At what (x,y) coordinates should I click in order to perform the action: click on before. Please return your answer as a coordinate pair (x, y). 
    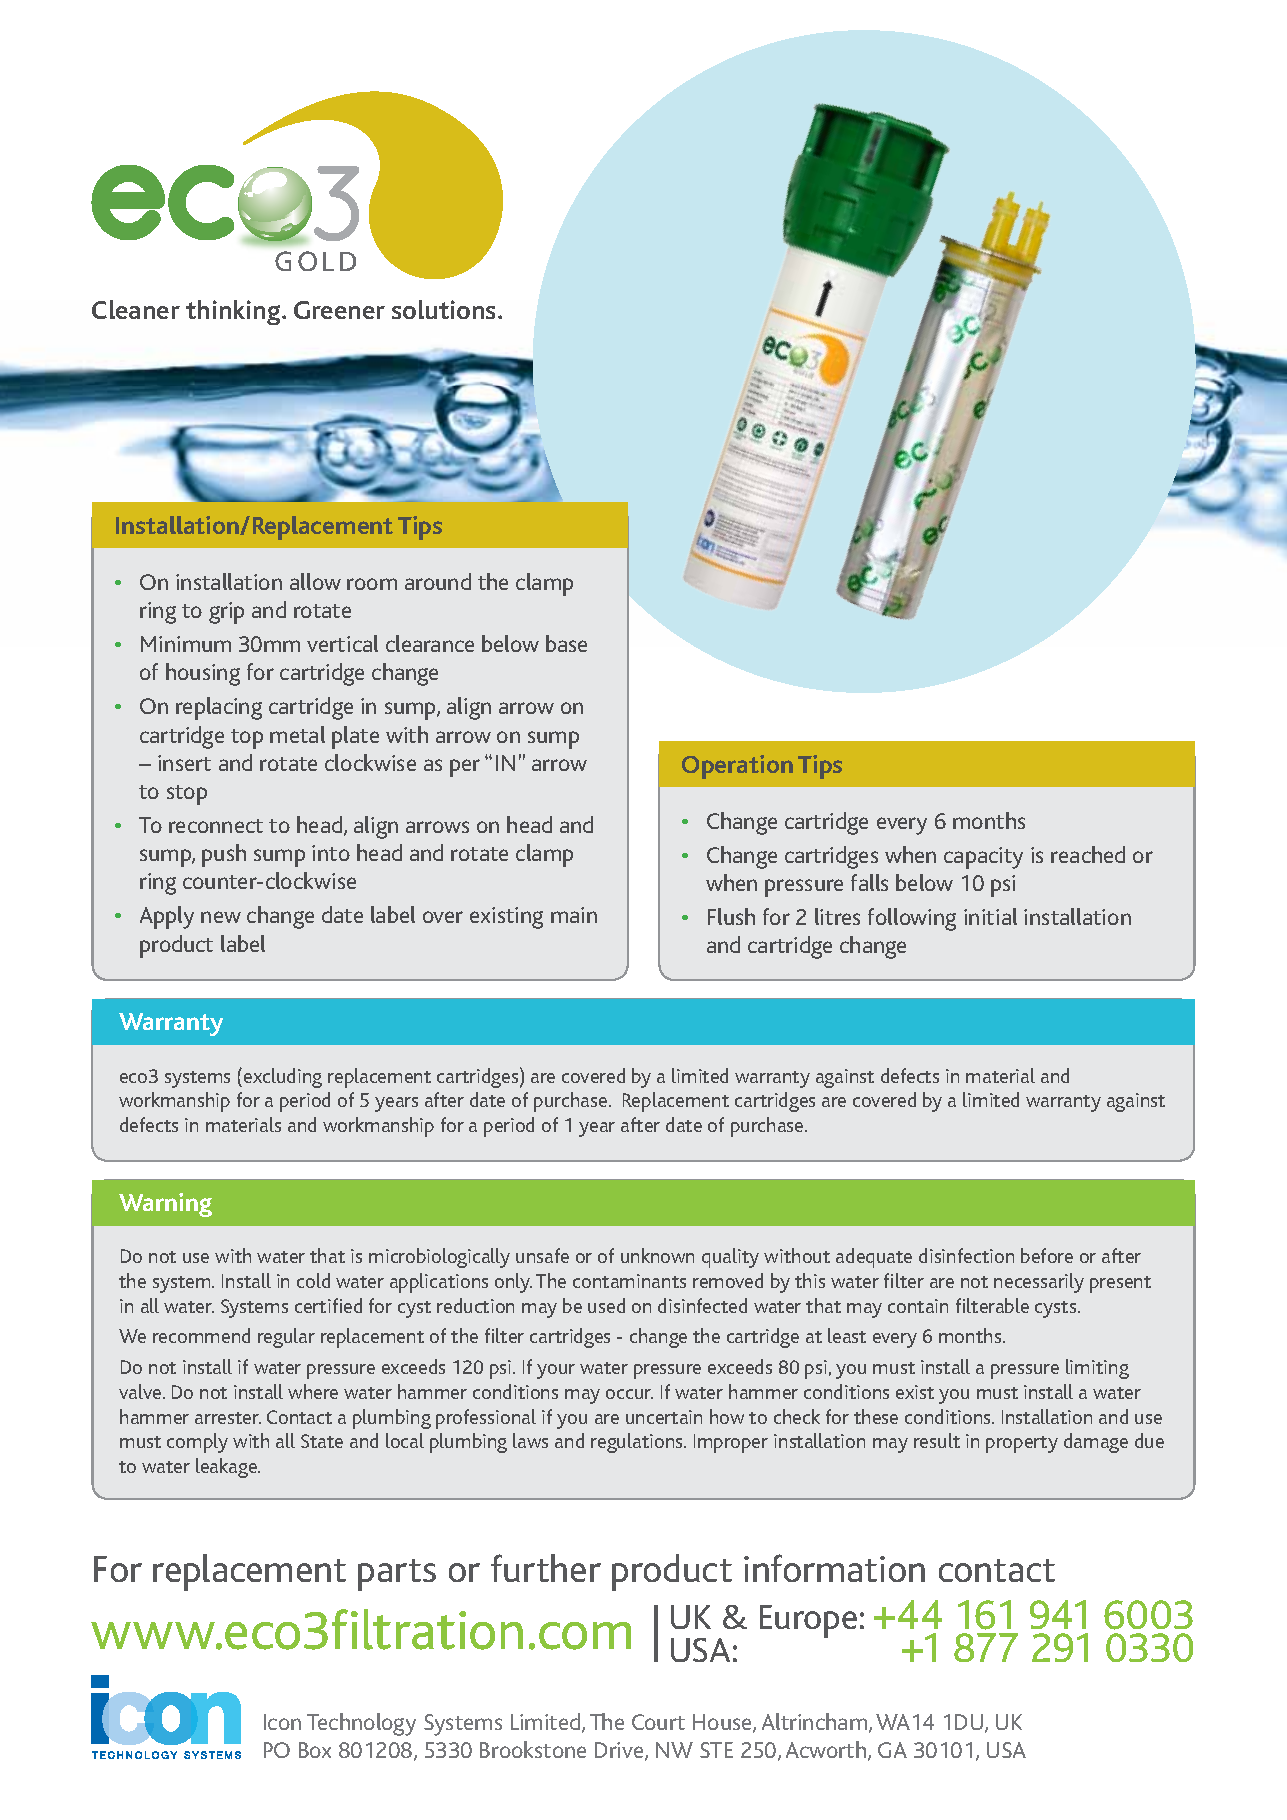
    Looking at the image, I should click on (1047, 1255).
